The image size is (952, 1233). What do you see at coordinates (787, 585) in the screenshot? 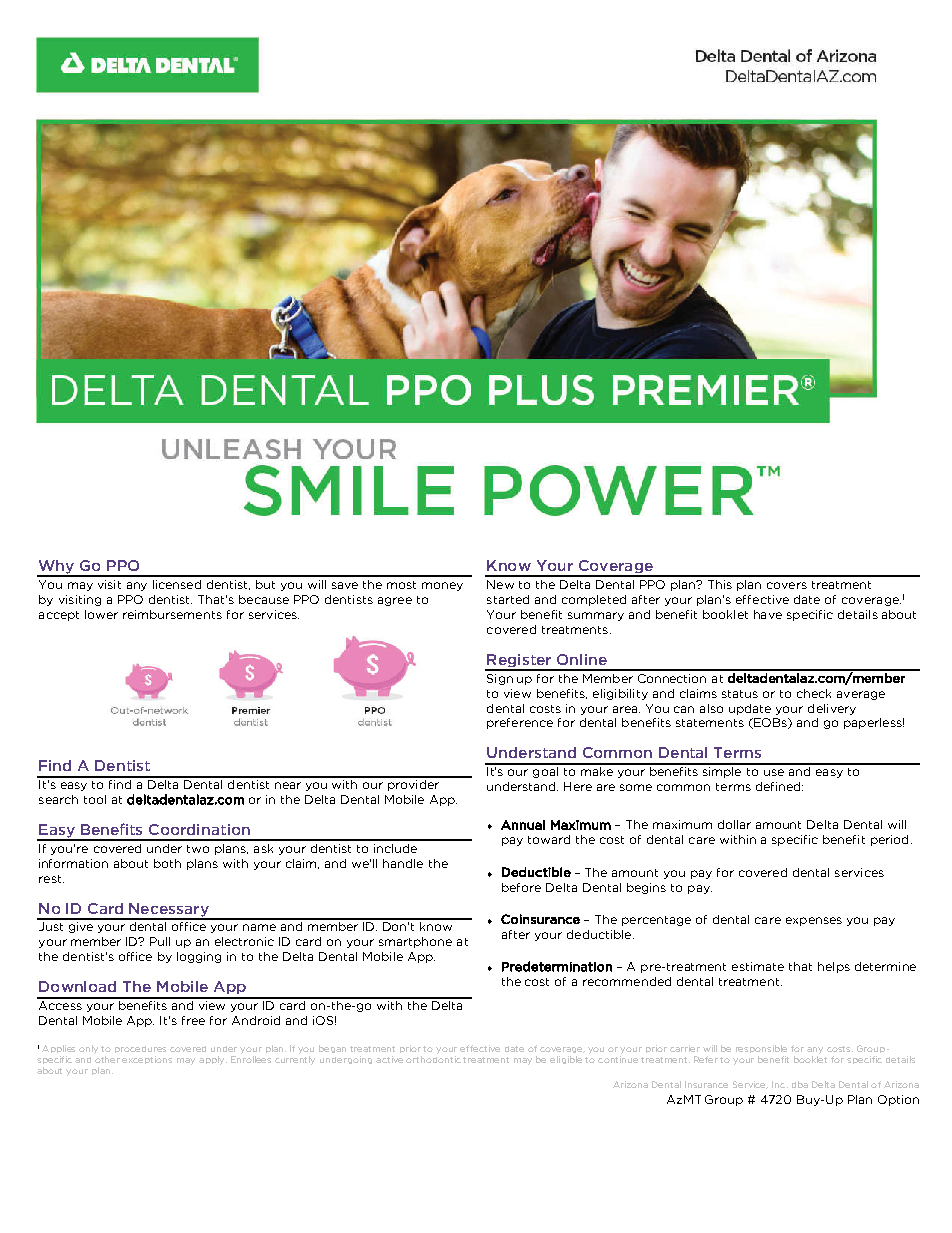
I see `covers` at bounding box center [787, 585].
